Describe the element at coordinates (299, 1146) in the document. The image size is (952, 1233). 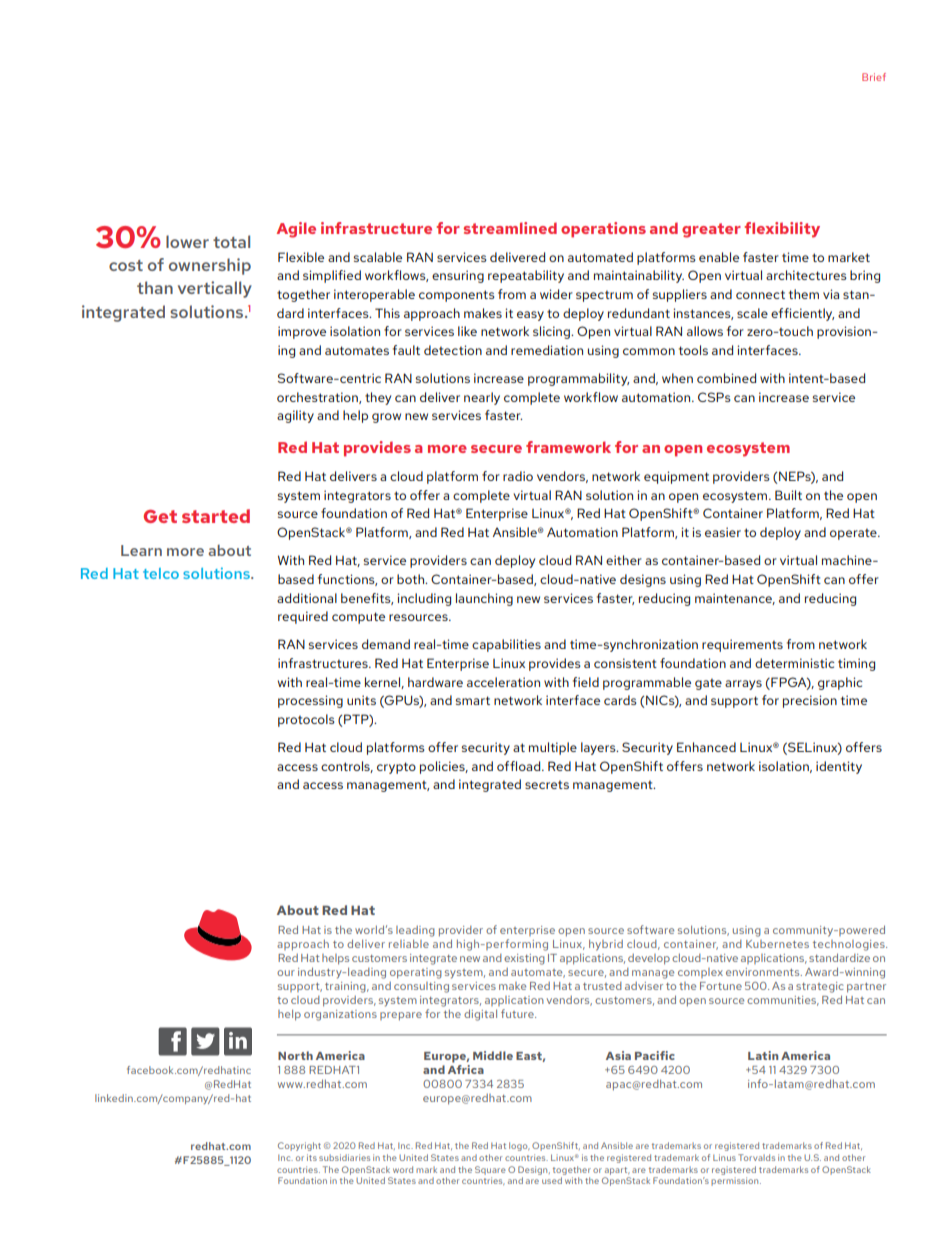
I see `Copyright` at that location.
